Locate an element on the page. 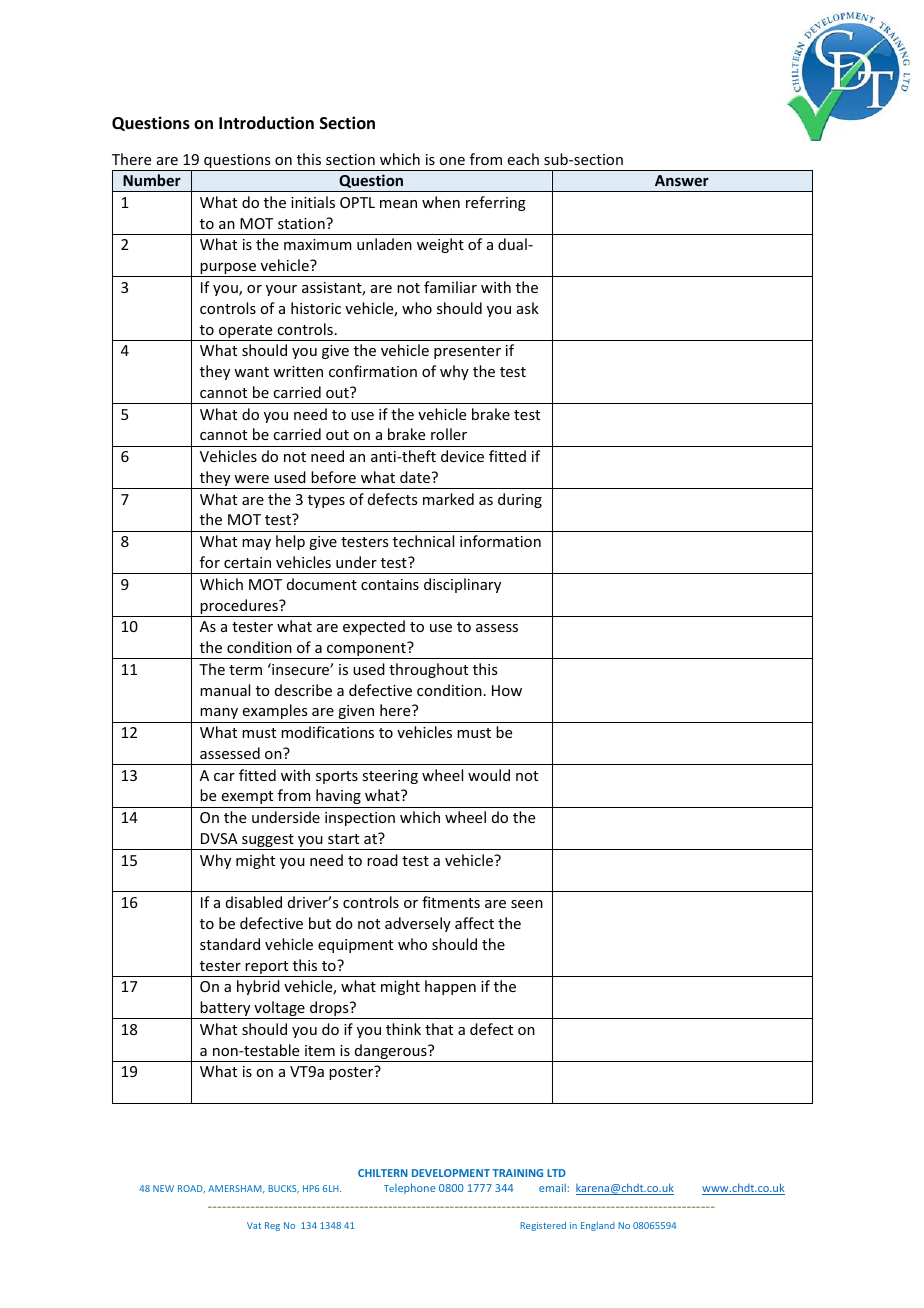  during is located at coordinates (520, 500).
